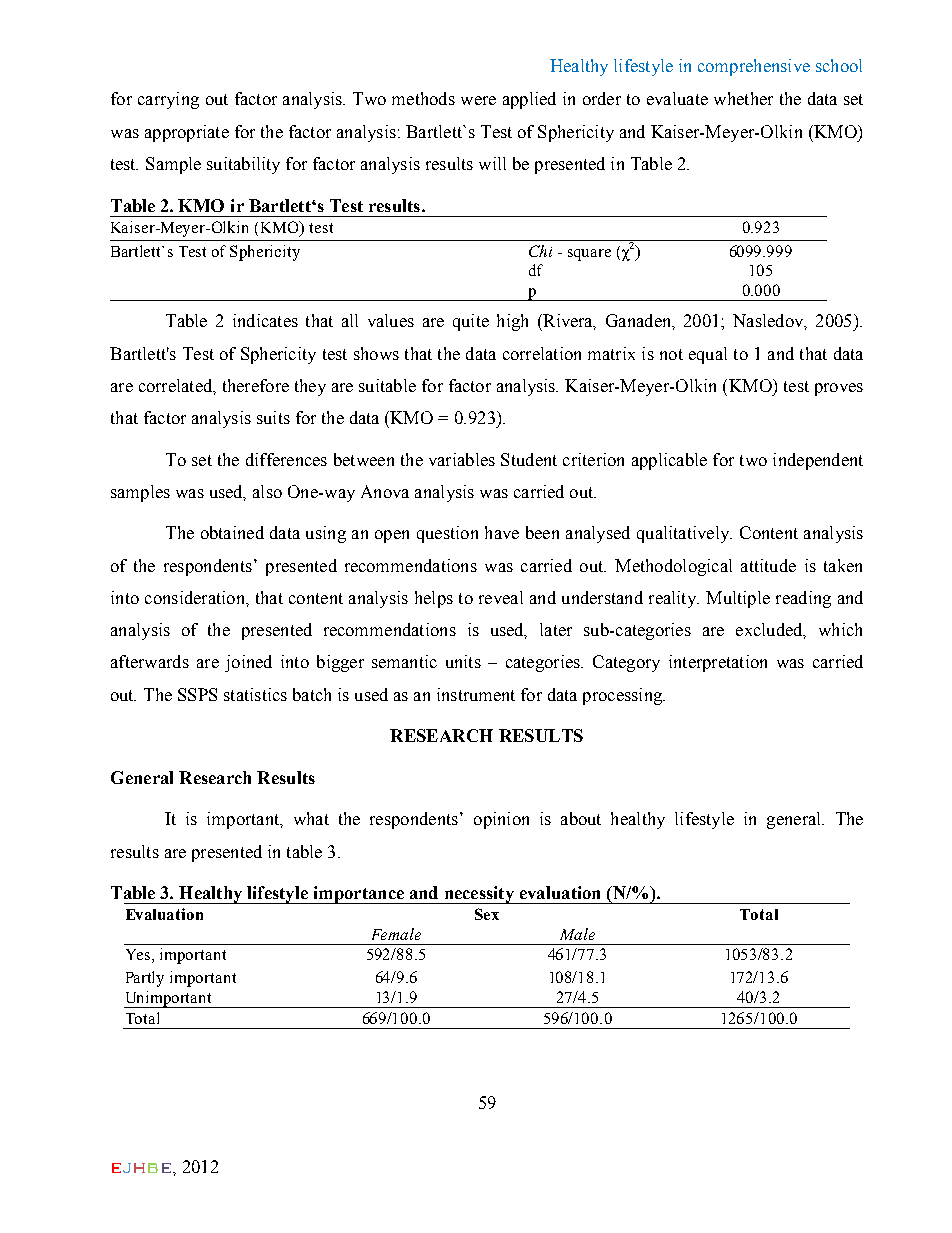 Image resolution: width=952 pixels, height=1233 pixels. What do you see at coordinates (256, 385) in the image?
I see `therefore` at bounding box center [256, 385].
